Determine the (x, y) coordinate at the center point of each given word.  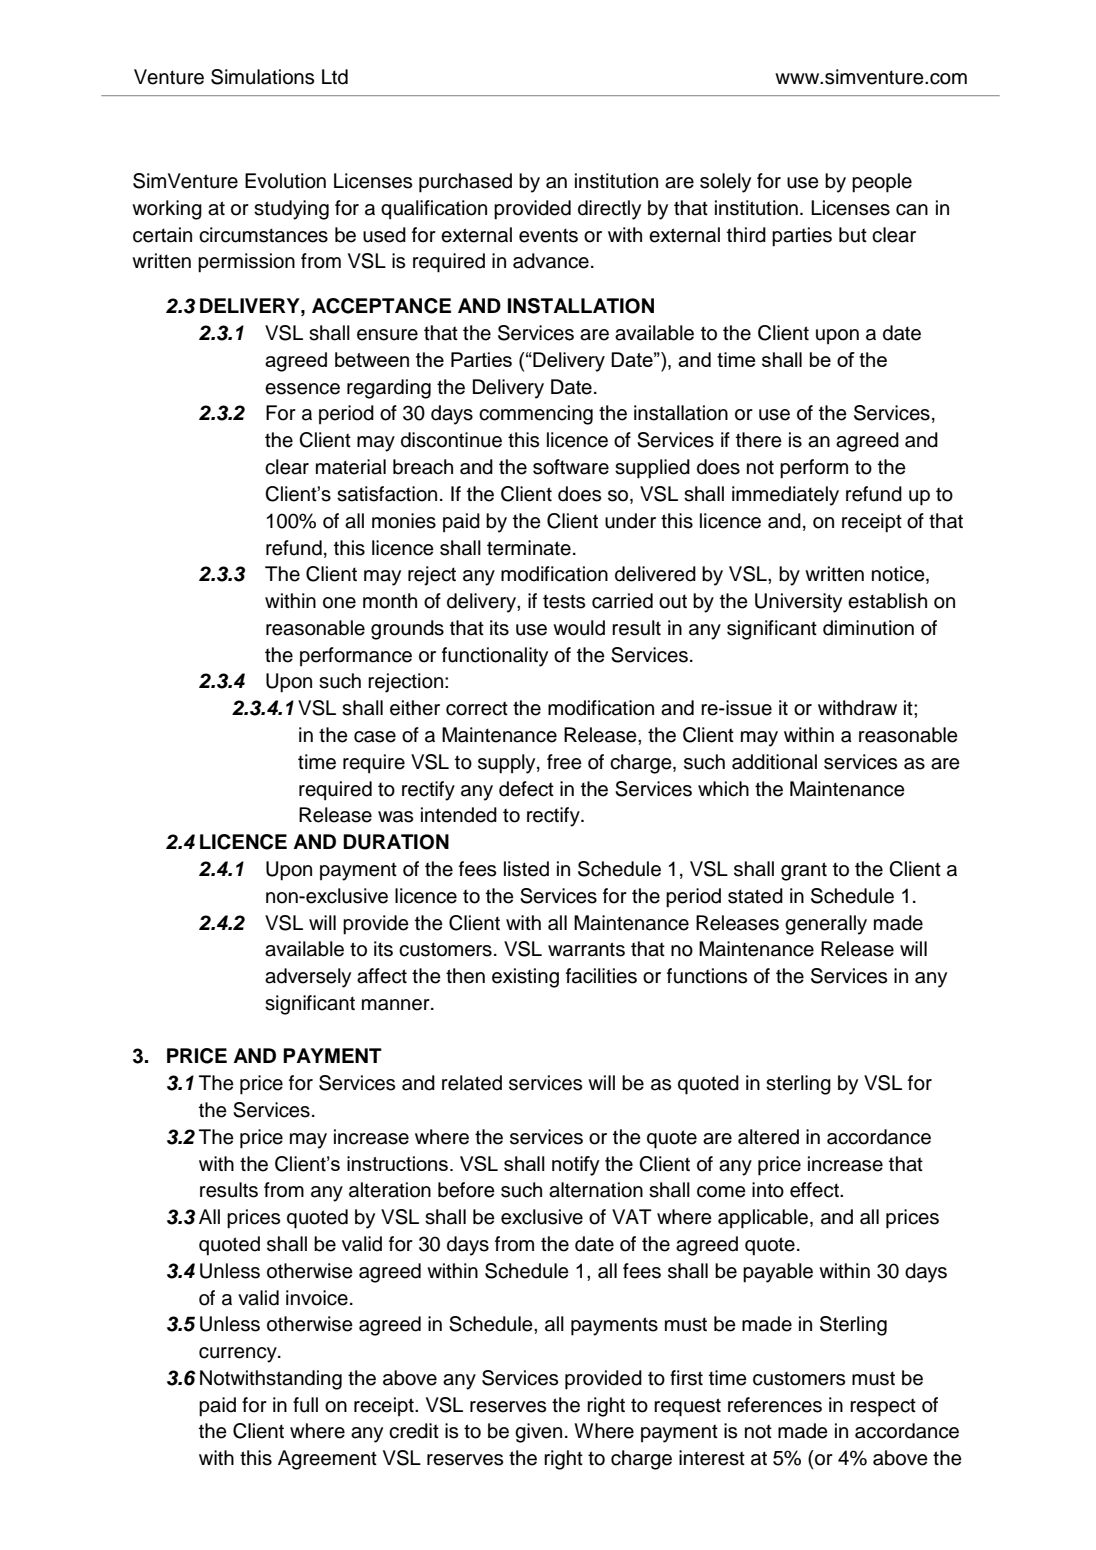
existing (525, 978)
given (538, 1433)
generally (826, 925)
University (798, 603)
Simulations (262, 77)
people (882, 183)
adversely (308, 978)
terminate (529, 548)
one (339, 603)
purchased (465, 183)
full (305, 1405)
